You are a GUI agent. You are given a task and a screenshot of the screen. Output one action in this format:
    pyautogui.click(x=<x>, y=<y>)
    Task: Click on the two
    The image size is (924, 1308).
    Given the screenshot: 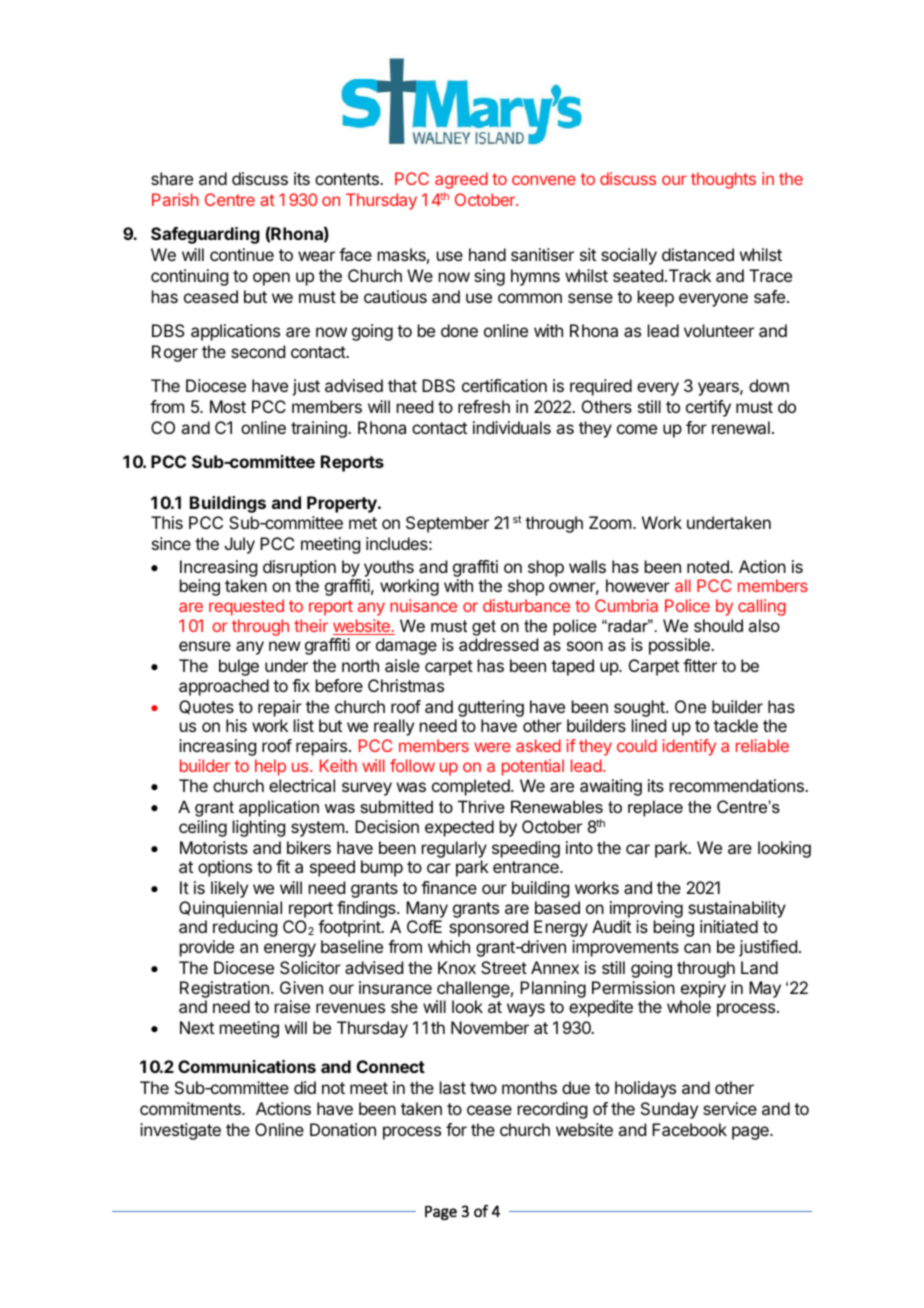 What is the action you would take?
    pyautogui.click(x=483, y=1088)
